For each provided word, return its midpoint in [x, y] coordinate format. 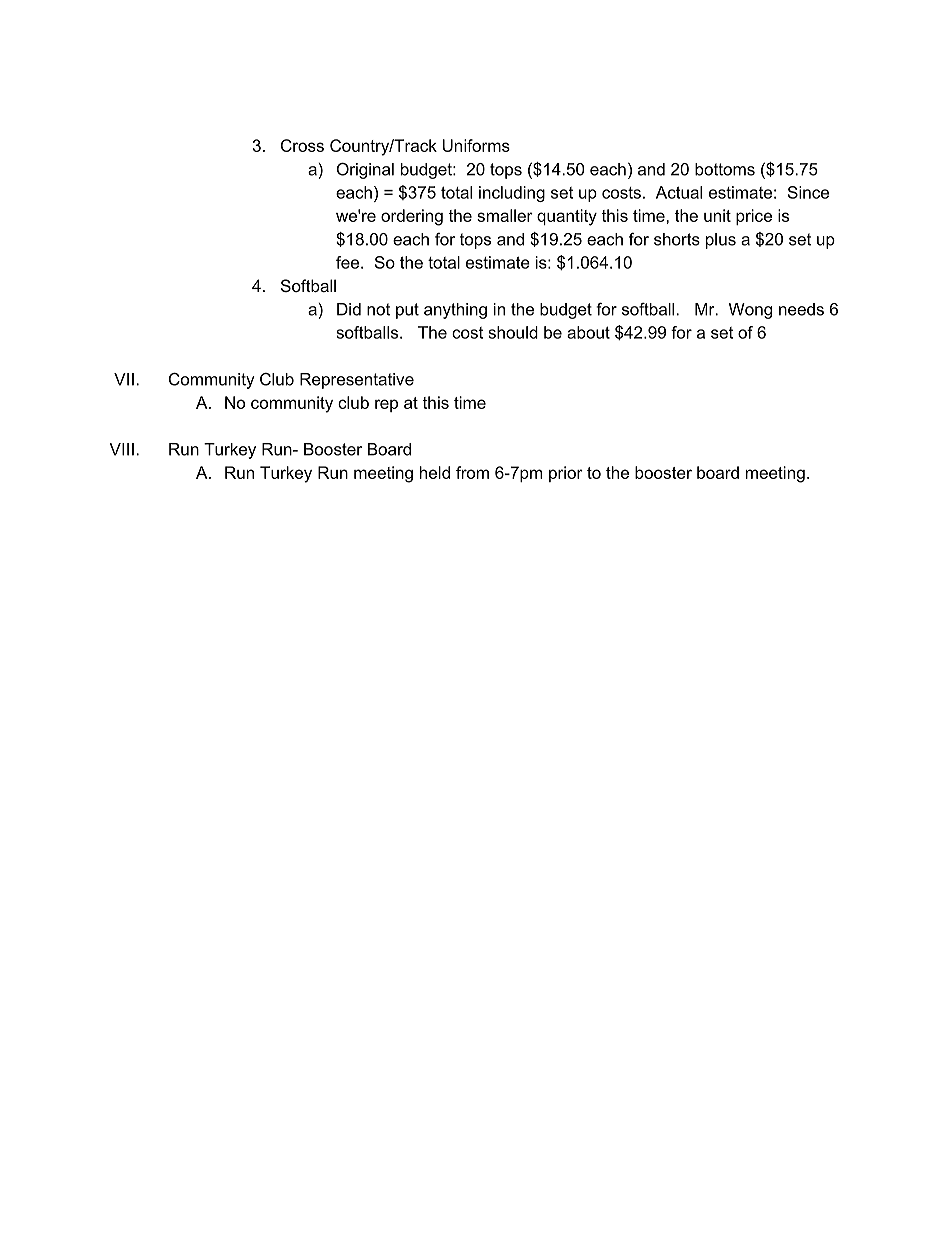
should [513, 332]
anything [455, 311]
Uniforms [476, 145]
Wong [750, 311]
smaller [505, 215]
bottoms [725, 169]
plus [721, 241]
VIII [121, 449]
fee [349, 262]
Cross [302, 145]
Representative [357, 381]
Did [349, 309]
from [472, 472]
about [588, 332]
